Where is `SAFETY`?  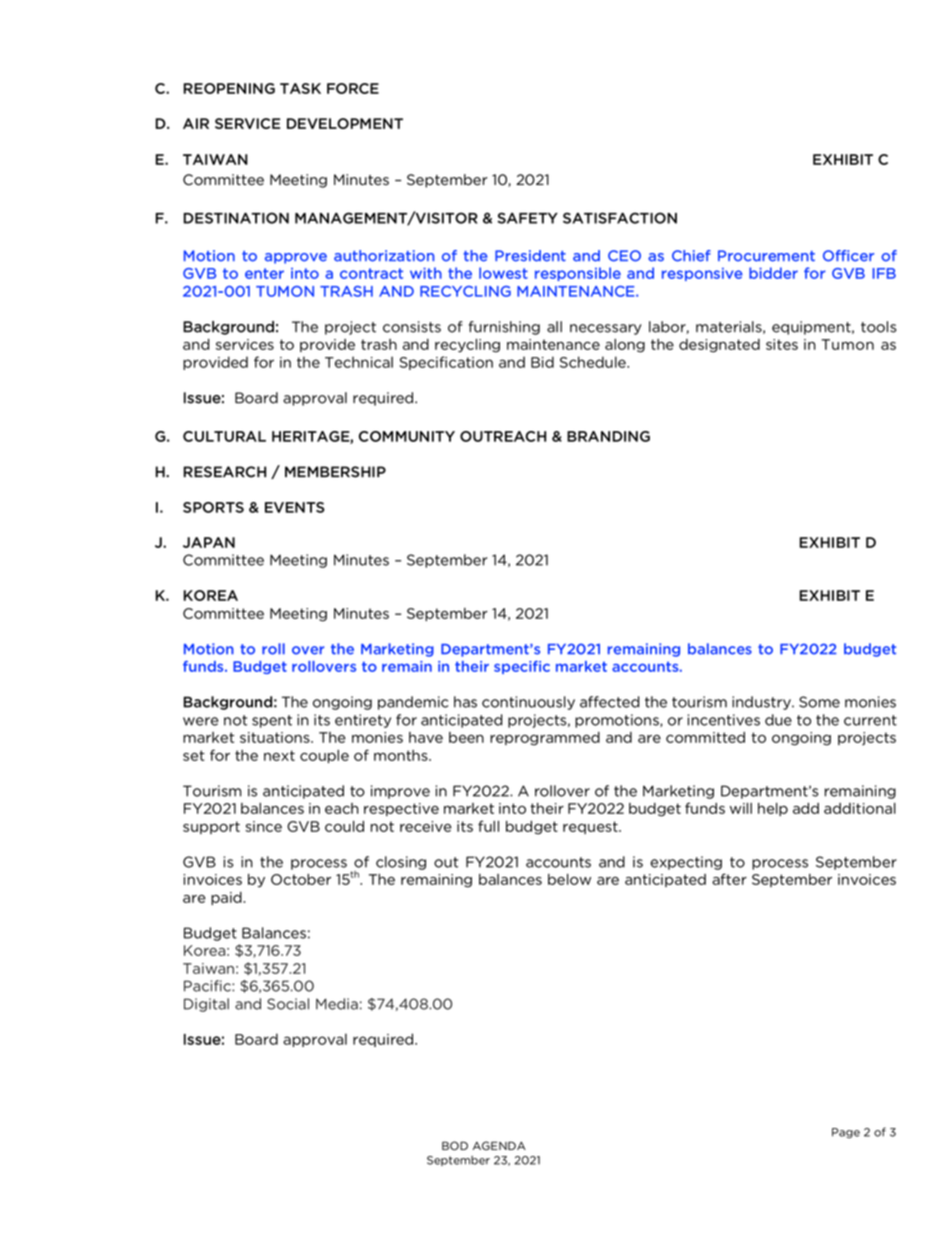
SAFETY is located at coordinates (527, 218).
